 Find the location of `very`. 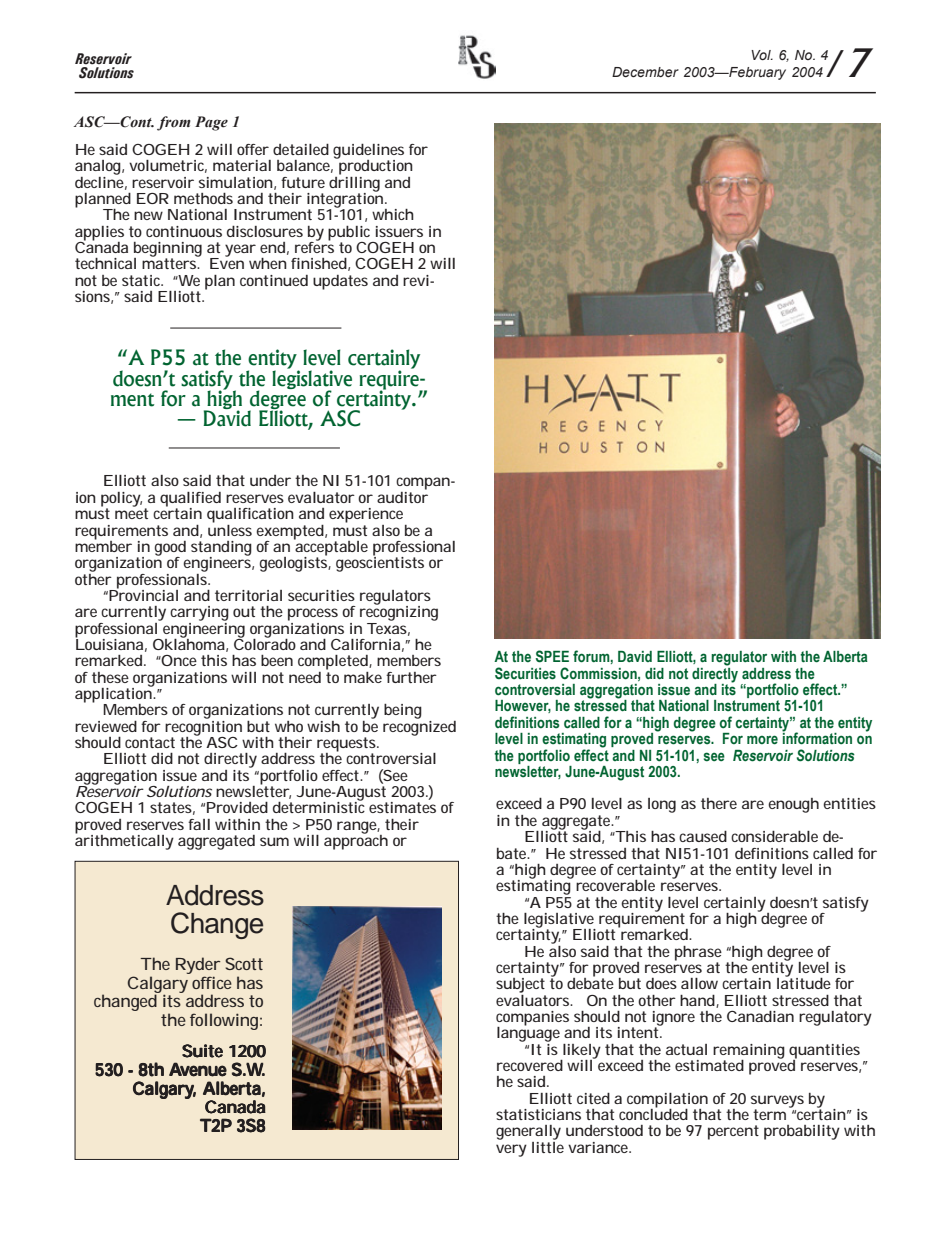

very is located at coordinates (511, 1150).
